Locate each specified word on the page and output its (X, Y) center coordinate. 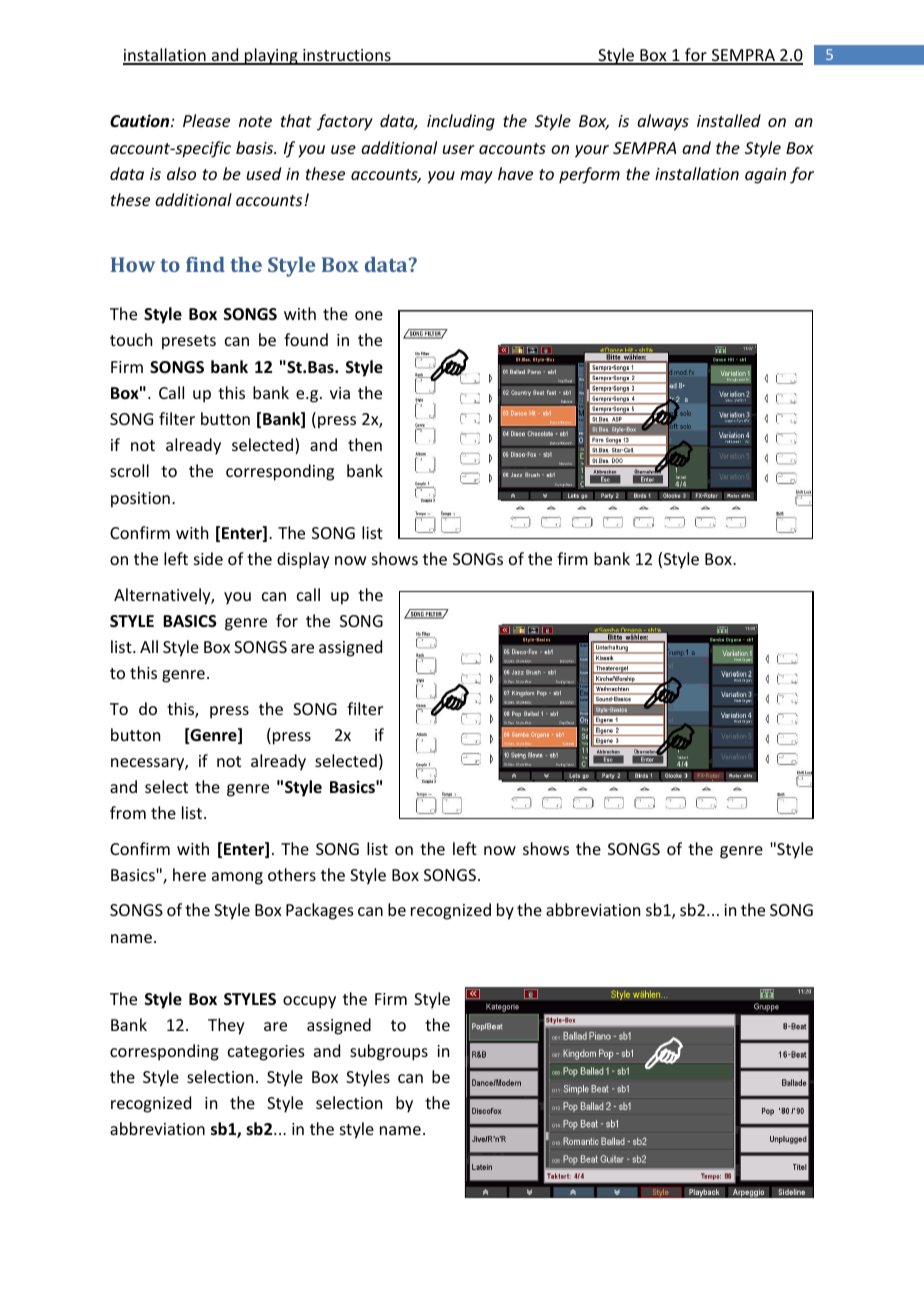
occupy (309, 1002)
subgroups (389, 1052)
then (365, 444)
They (226, 1026)
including (461, 122)
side (208, 558)
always (663, 122)
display (303, 560)
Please (206, 120)
